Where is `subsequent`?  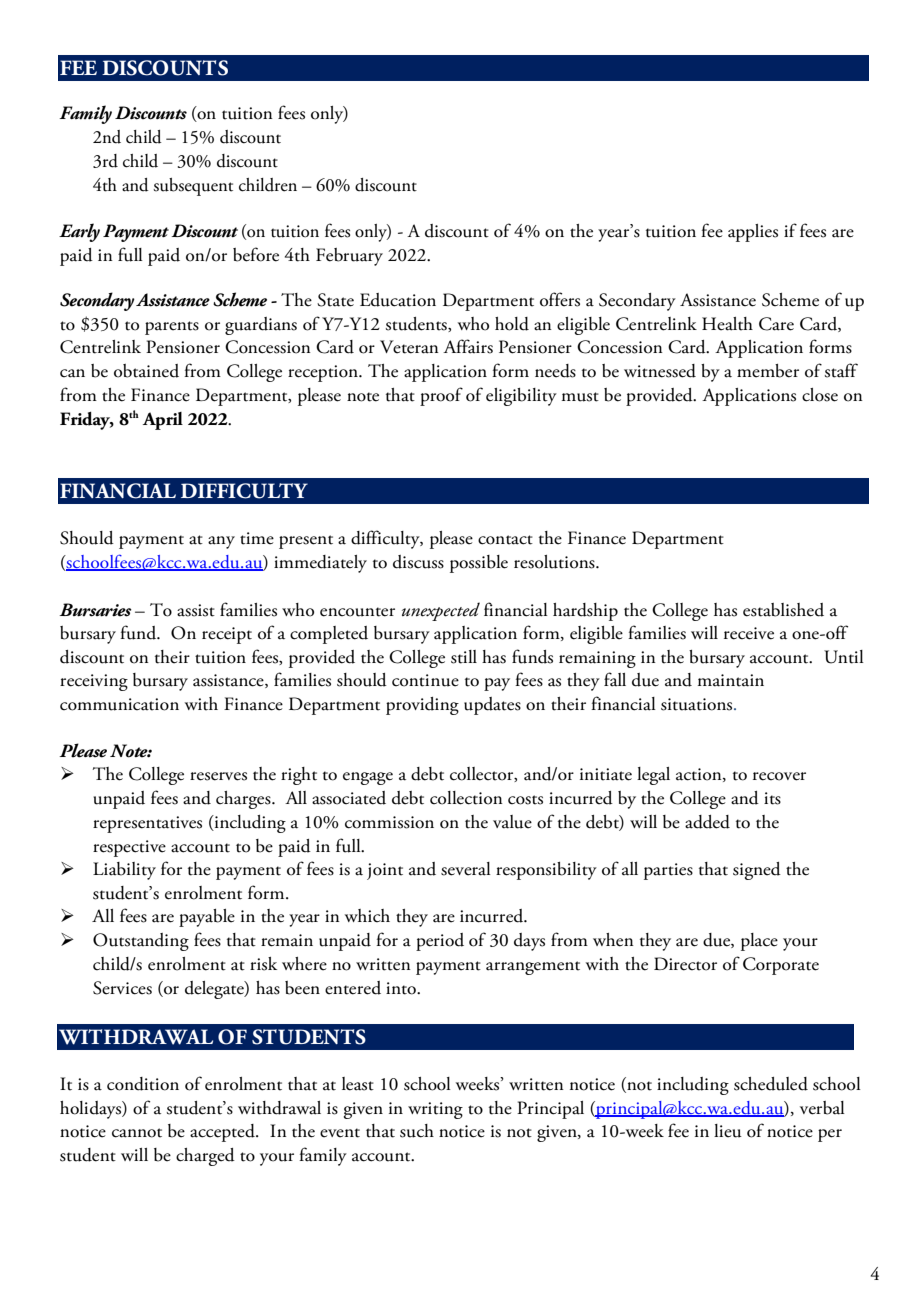 subsequent is located at coordinates (193, 187).
